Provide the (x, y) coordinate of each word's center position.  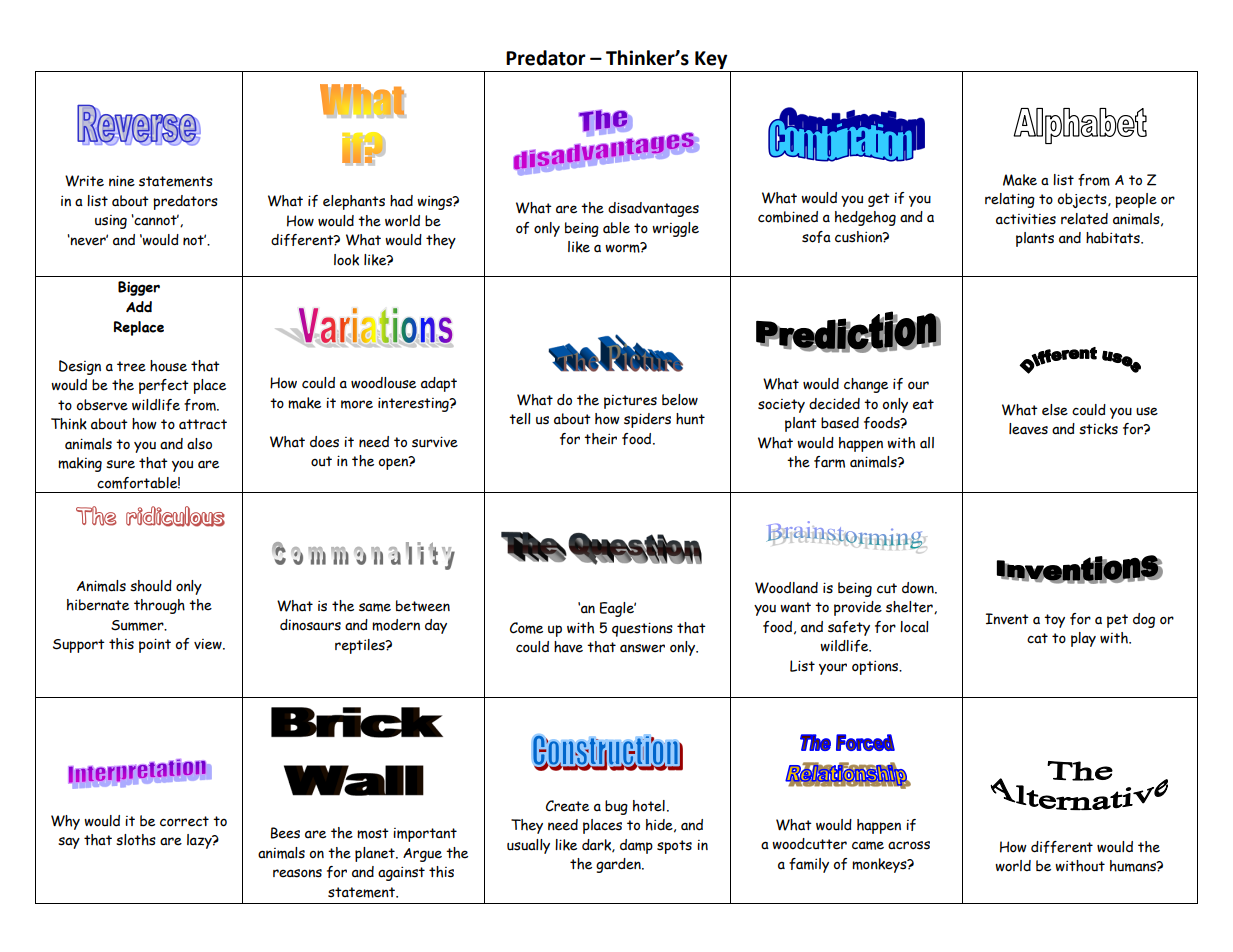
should (151, 586)
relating (1010, 200)
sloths (136, 840)
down (919, 588)
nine (122, 181)
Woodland (786, 588)
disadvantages (653, 209)
